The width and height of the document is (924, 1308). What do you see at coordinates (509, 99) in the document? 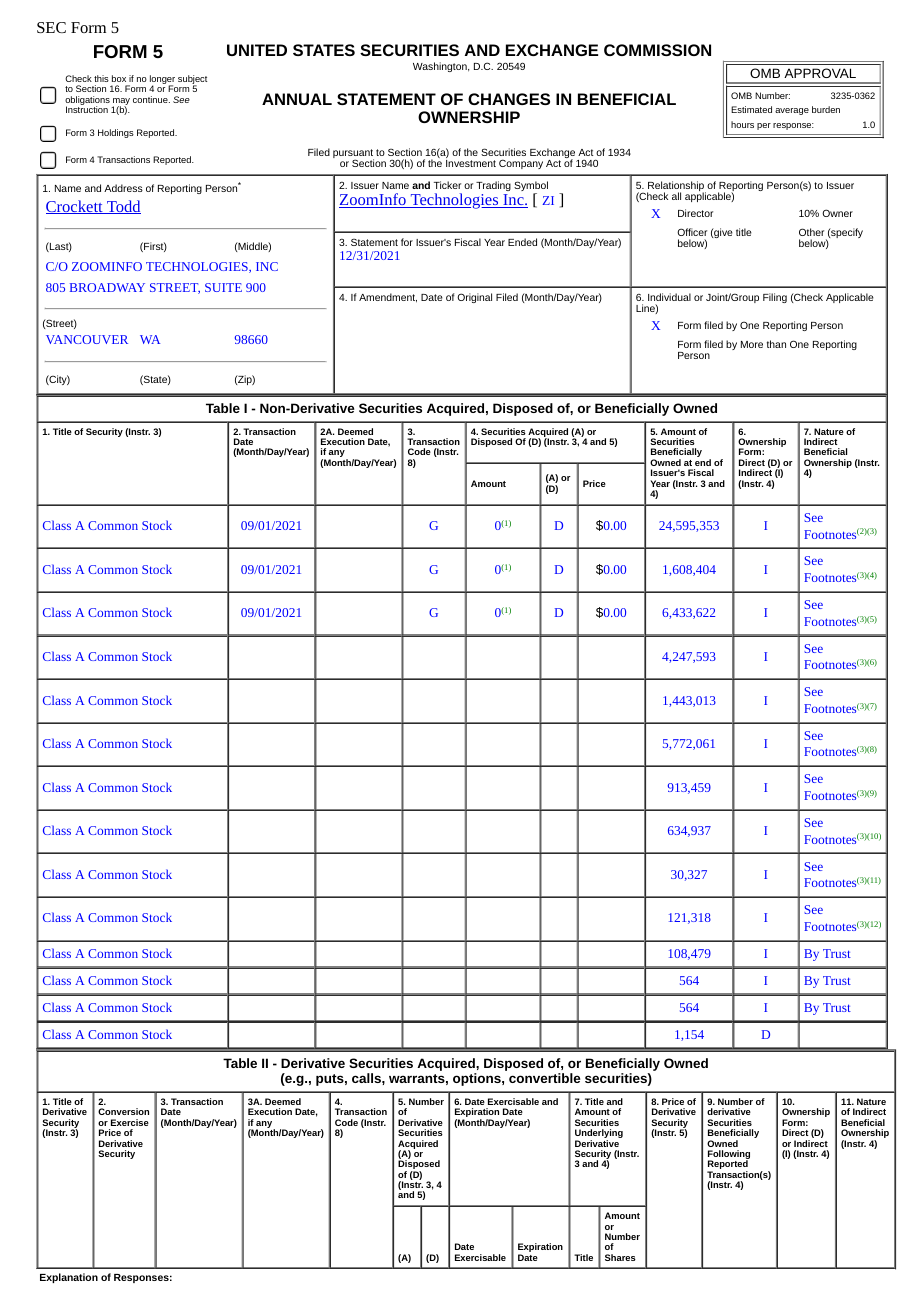
I see `CHANGES` at bounding box center [509, 99].
